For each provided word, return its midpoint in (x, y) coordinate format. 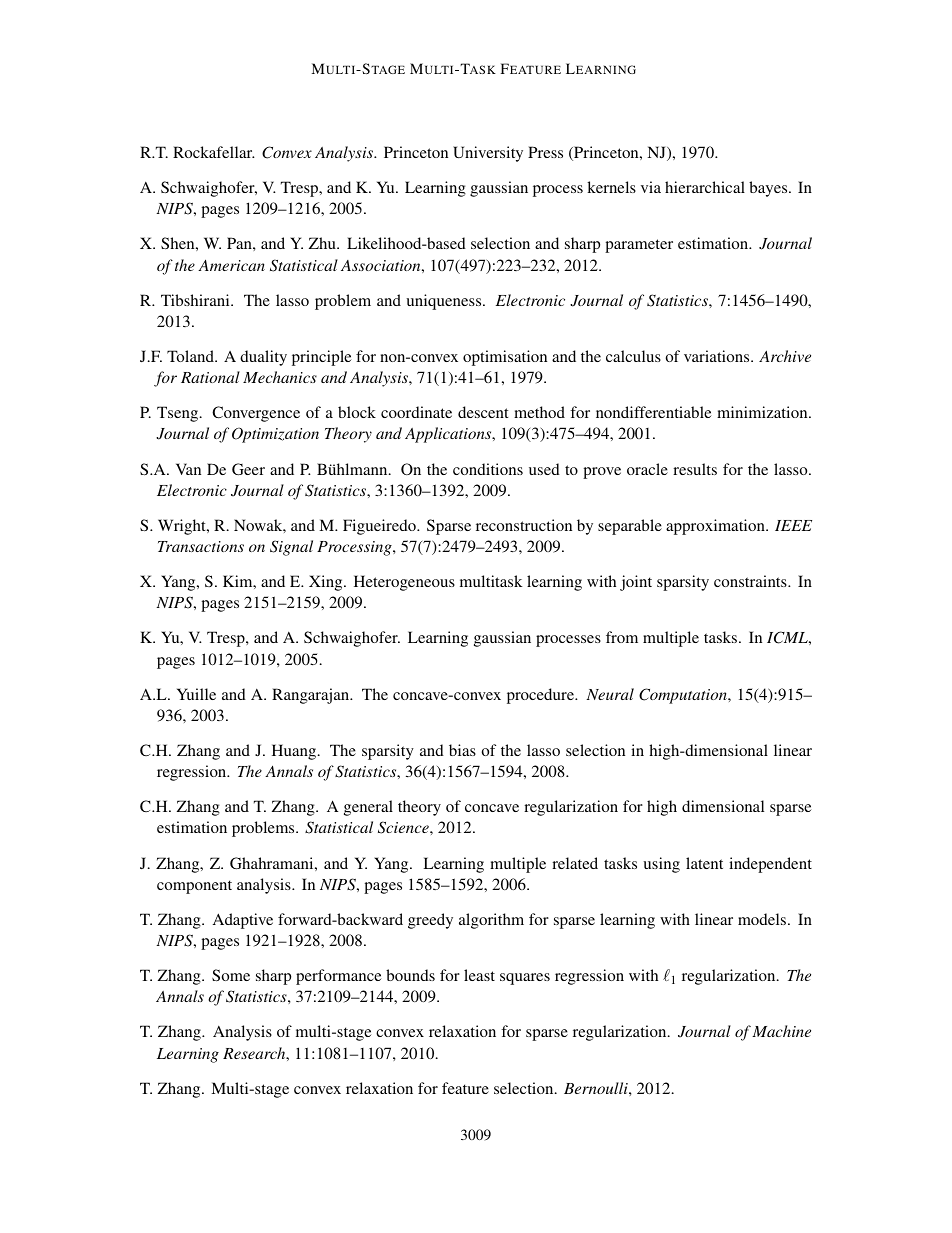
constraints (751, 581)
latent (704, 863)
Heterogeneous (404, 583)
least (479, 975)
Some (231, 975)
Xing (327, 583)
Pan (240, 243)
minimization (763, 412)
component (194, 887)
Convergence (256, 414)
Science (404, 827)
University (488, 154)
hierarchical (705, 187)
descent (483, 412)
